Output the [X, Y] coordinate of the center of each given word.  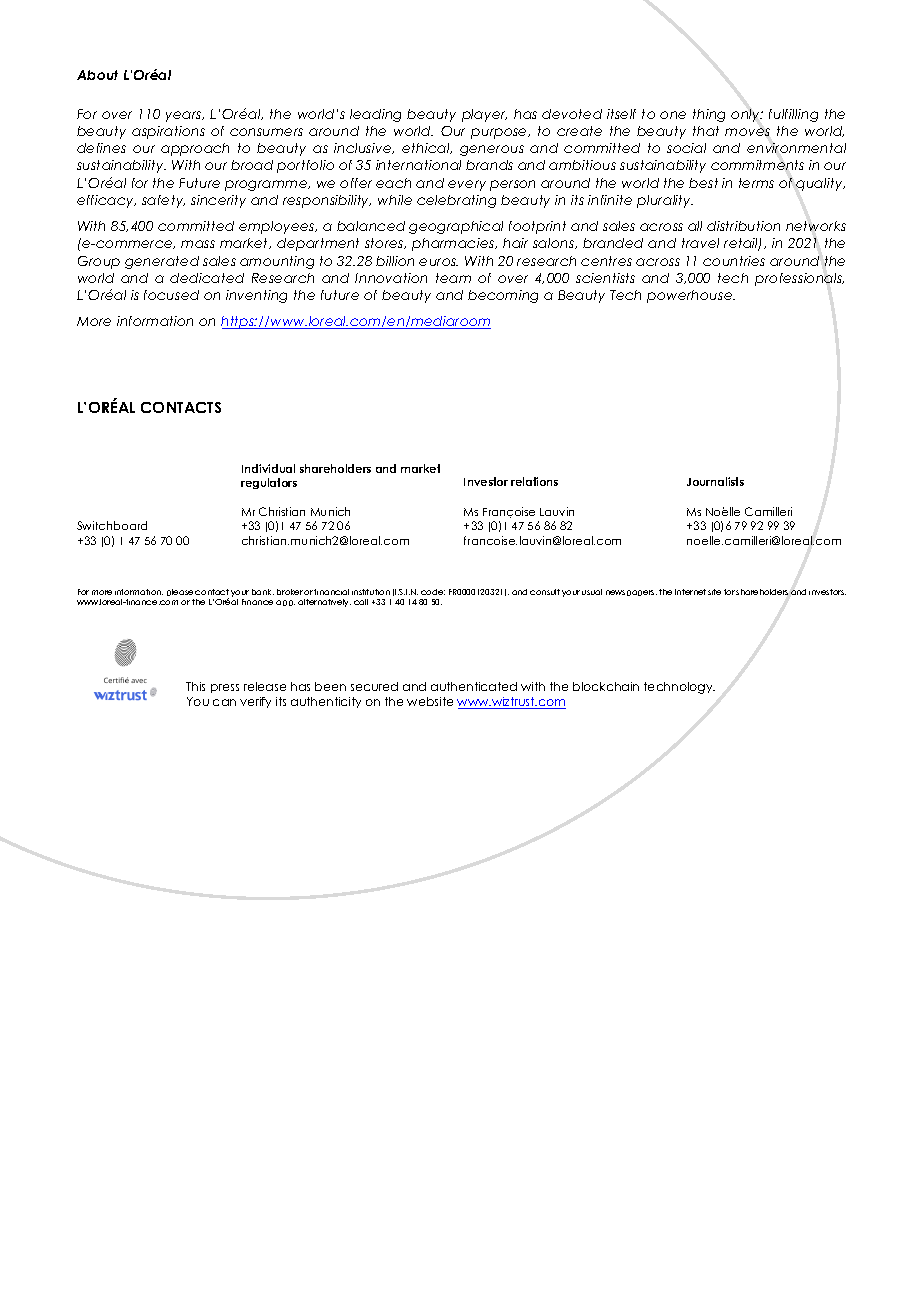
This [195, 686]
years [185, 116]
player [484, 115]
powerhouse [691, 296]
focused [171, 295]
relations [534, 481]
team [453, 278]
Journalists [715, 481]
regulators [269, 483]
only [747, 115]
